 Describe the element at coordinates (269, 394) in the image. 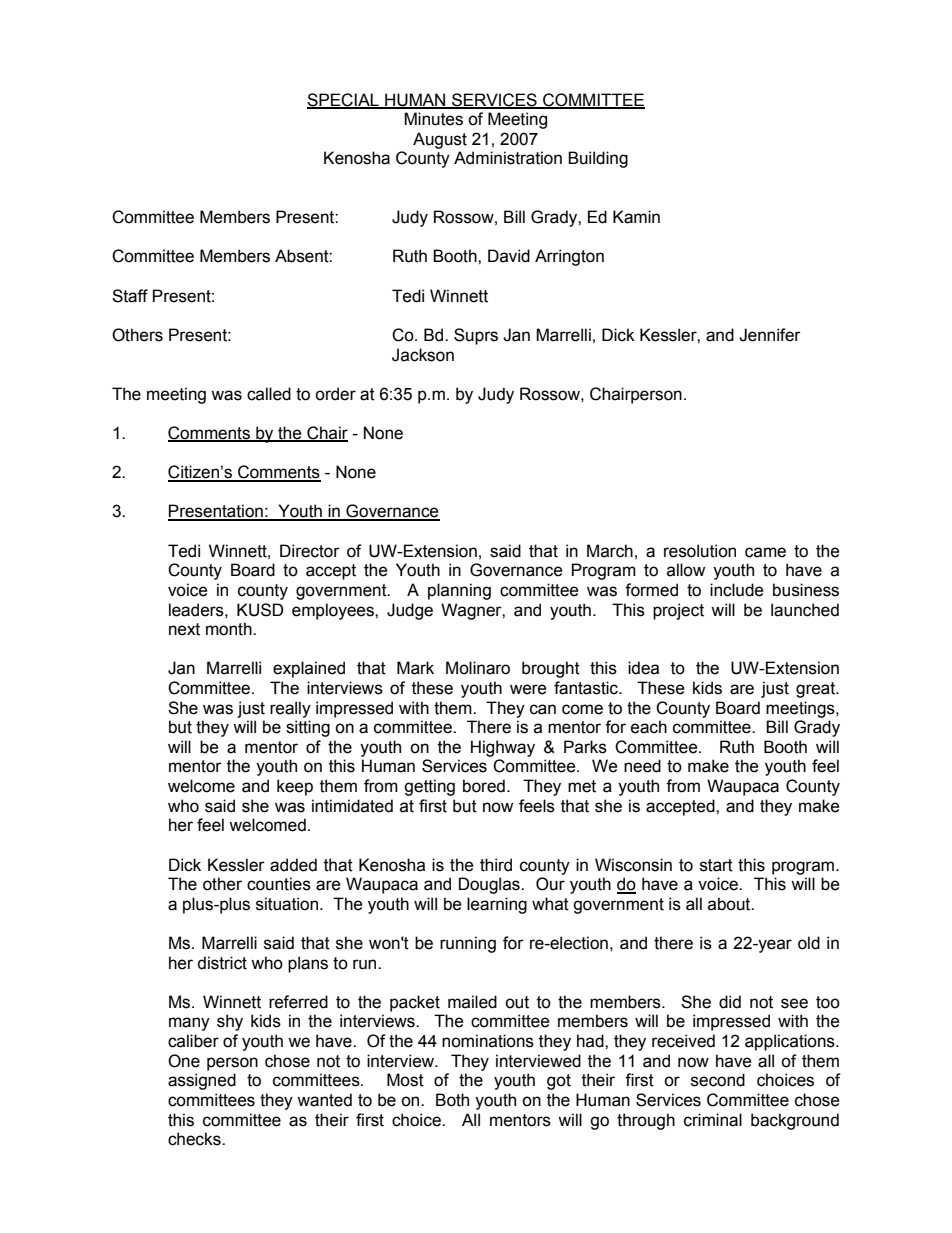

I see `called` at that location.
